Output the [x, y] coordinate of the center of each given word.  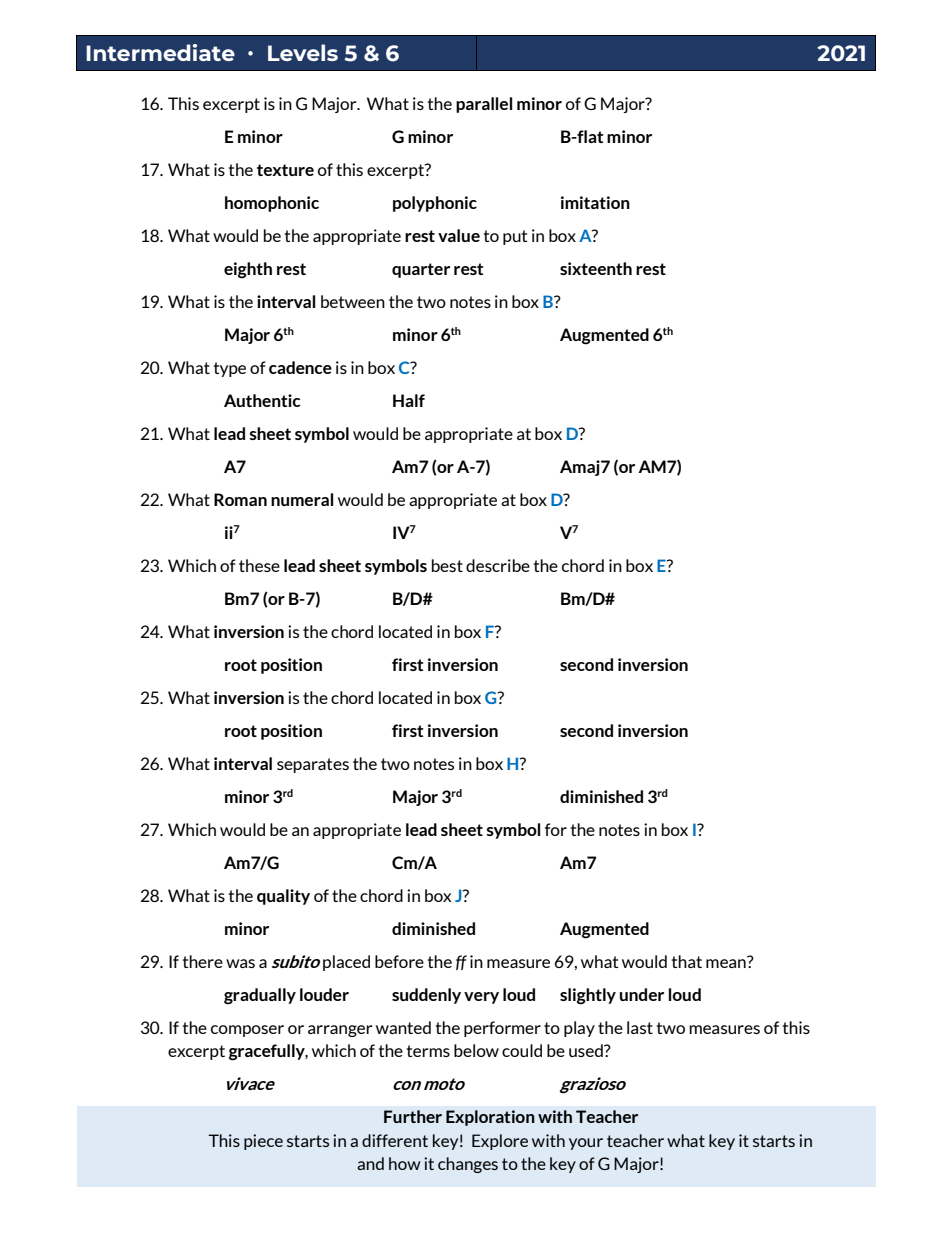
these [259, 565]
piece [263, 1142]
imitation [595, 202]
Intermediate [160, 52]
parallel [484, 105]
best [447, 565]
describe [498, 565]
